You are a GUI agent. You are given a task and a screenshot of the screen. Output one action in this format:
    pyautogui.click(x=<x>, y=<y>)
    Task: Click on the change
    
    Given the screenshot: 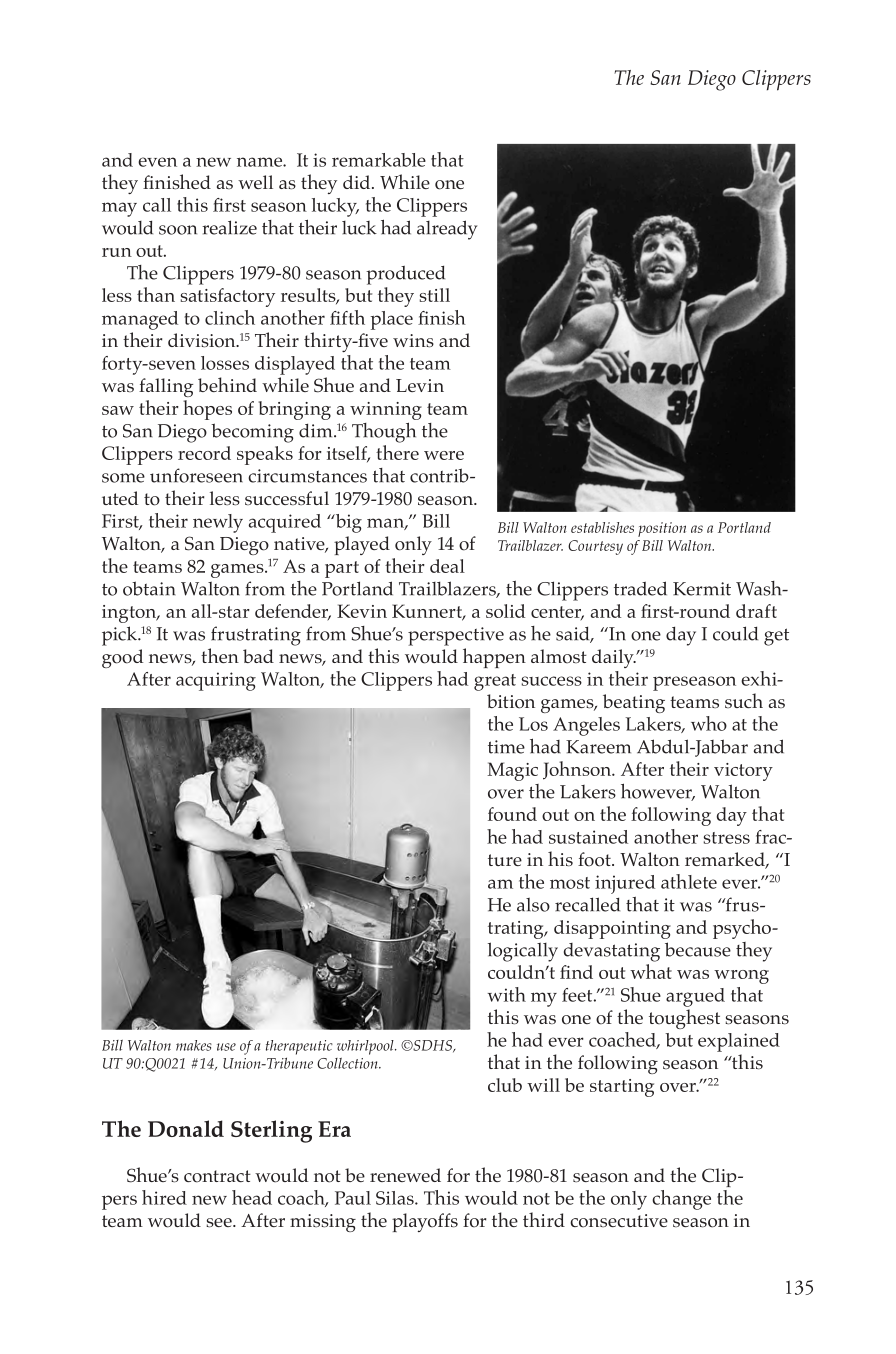 What is the action you would take?
    pyautogui.click(x=681, y=1200)
